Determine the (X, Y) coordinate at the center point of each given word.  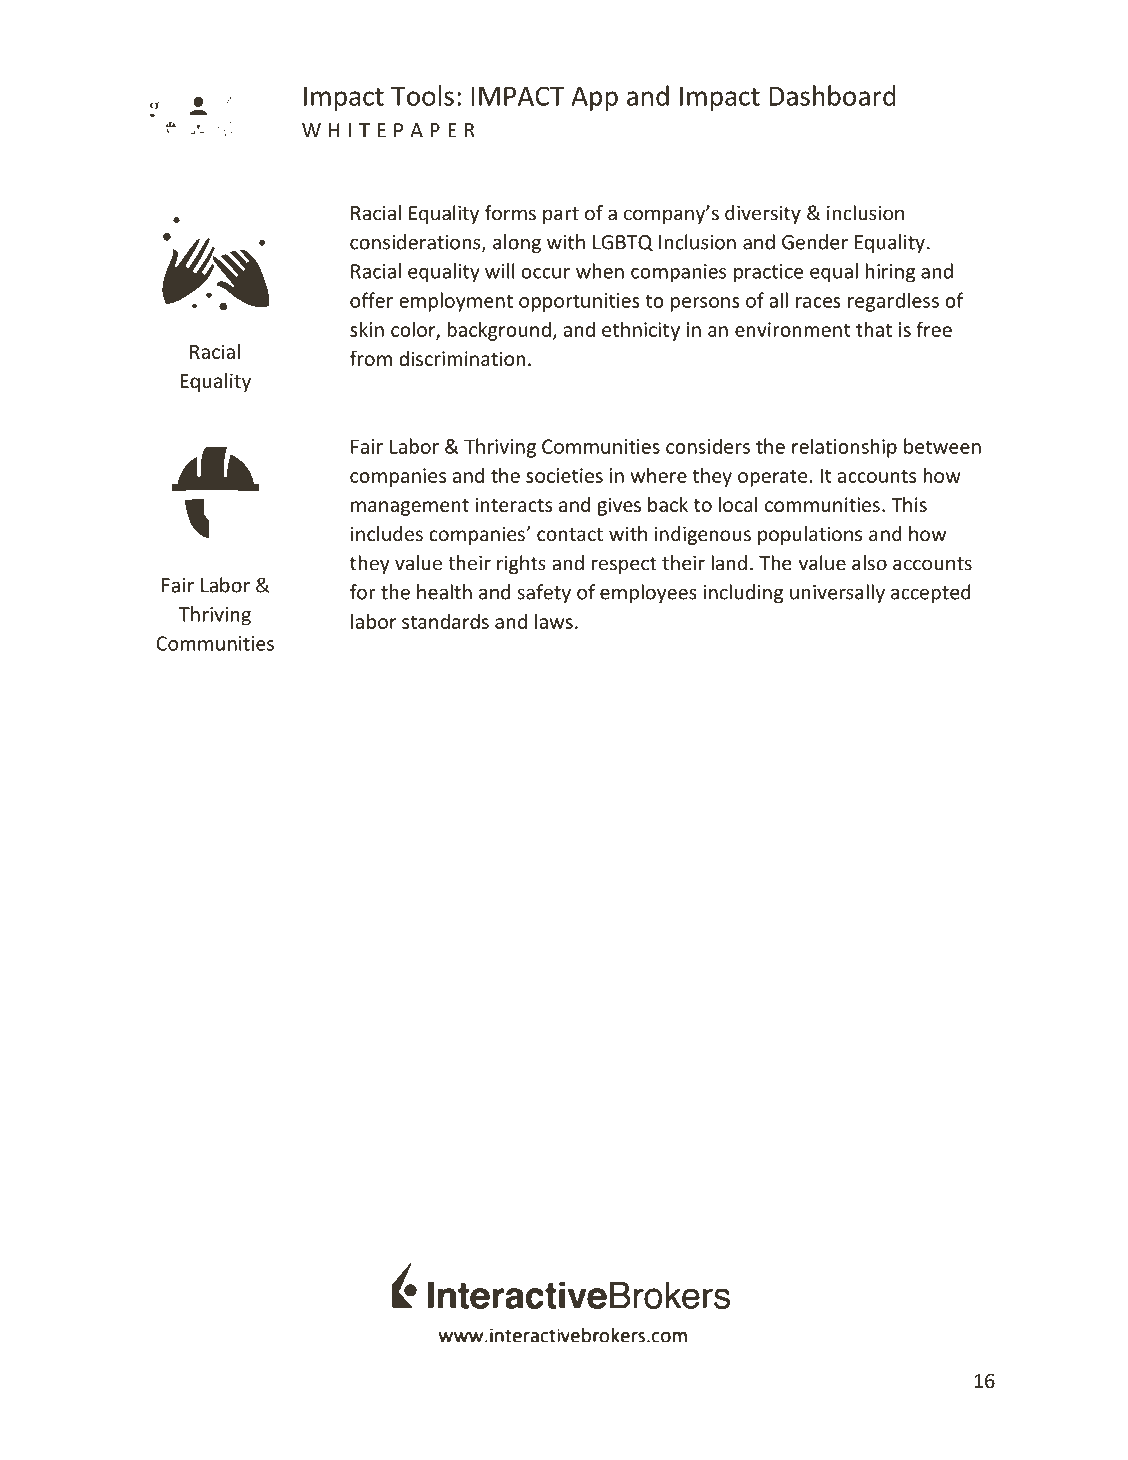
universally (837, 593)
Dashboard (833, 95)
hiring (890, 273)
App (594, 98)
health (444, 592)
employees (648, 593)
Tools (422, 95)
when (600, 271)
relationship (844, 448)
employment (456, 302)
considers (708, 446)
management (410, 507)
